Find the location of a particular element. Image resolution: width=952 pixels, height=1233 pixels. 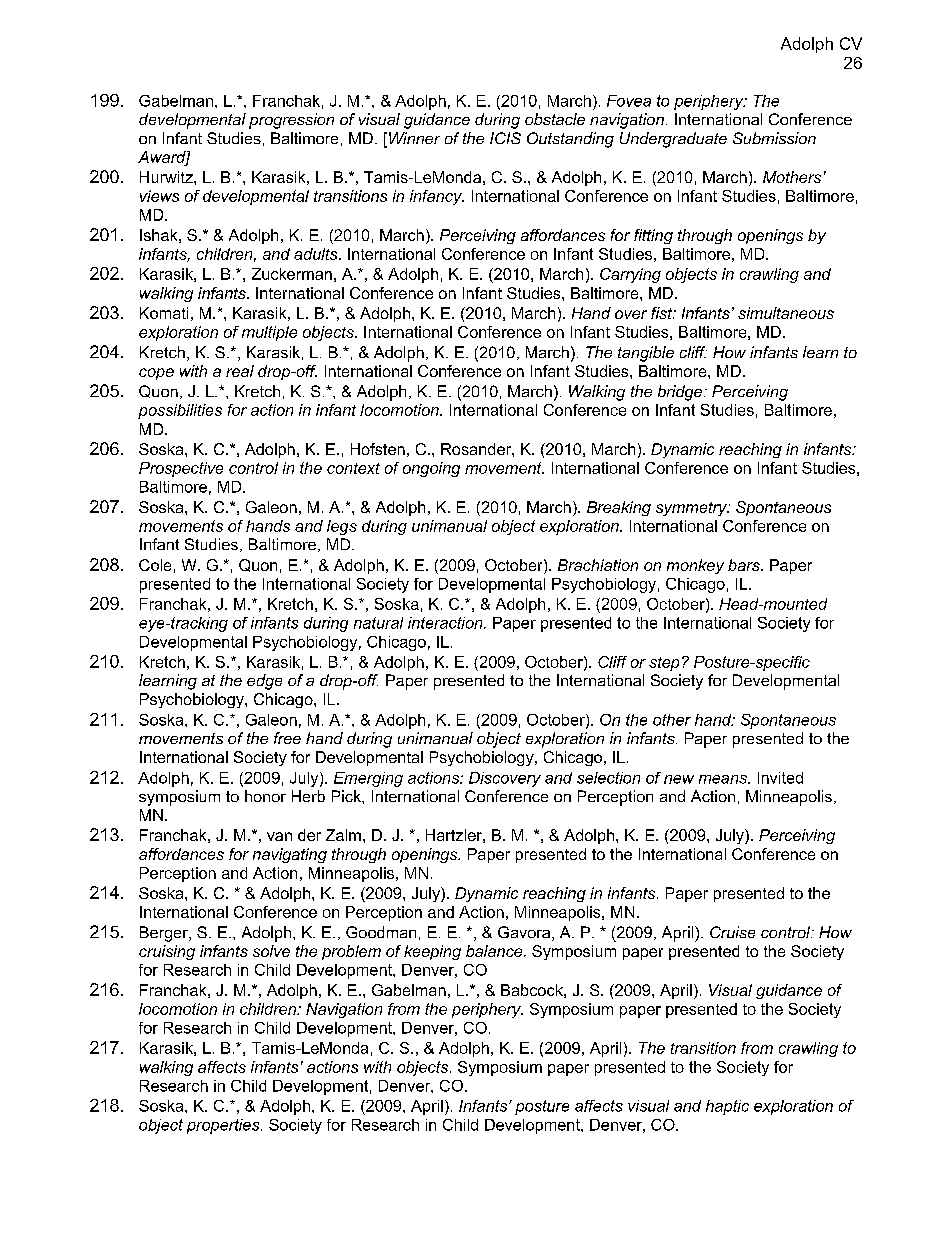

symmetry is located at coordinates (692, 509).
